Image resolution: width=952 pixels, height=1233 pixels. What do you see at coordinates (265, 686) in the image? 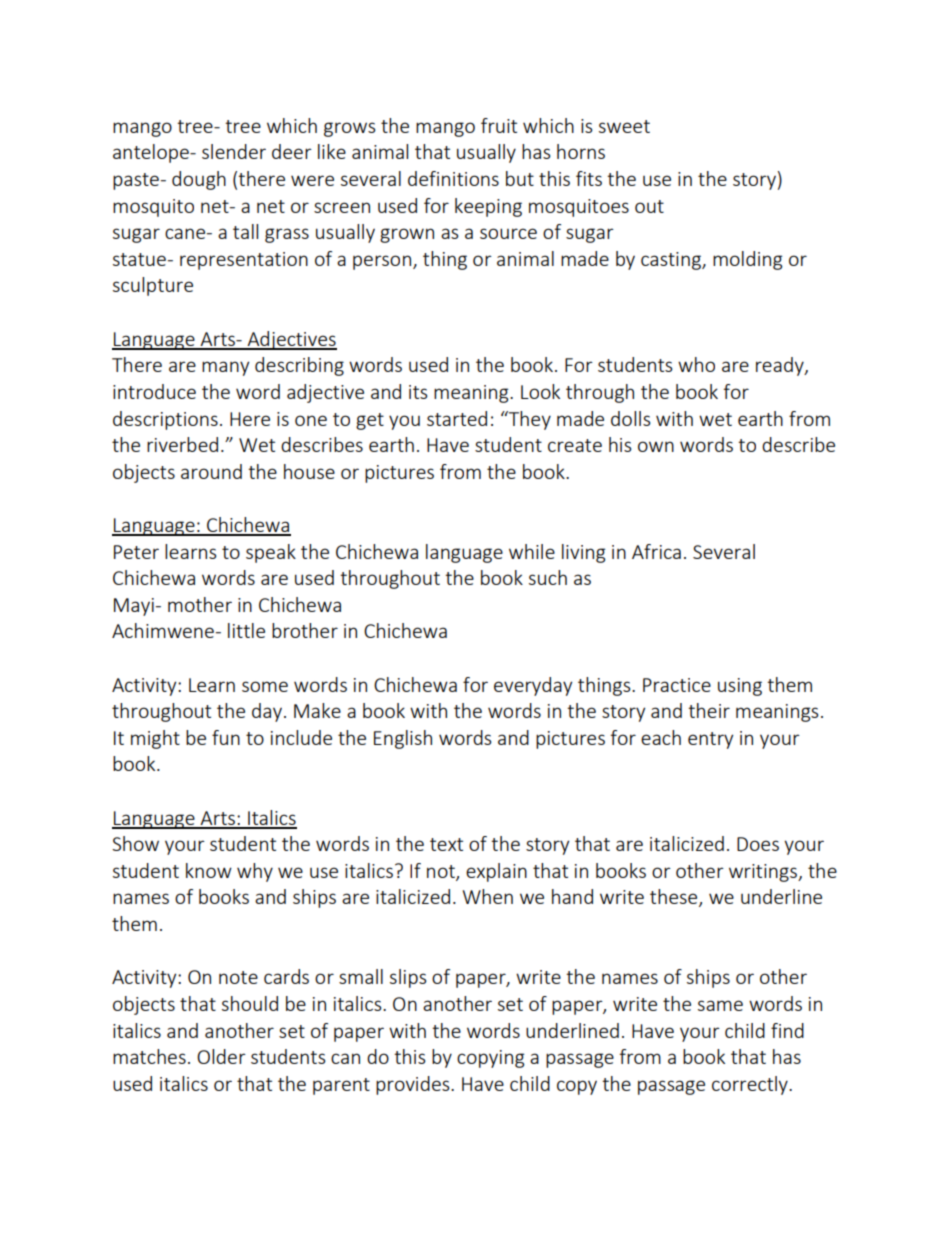
I see `some` at bounding box center [265, 686].
